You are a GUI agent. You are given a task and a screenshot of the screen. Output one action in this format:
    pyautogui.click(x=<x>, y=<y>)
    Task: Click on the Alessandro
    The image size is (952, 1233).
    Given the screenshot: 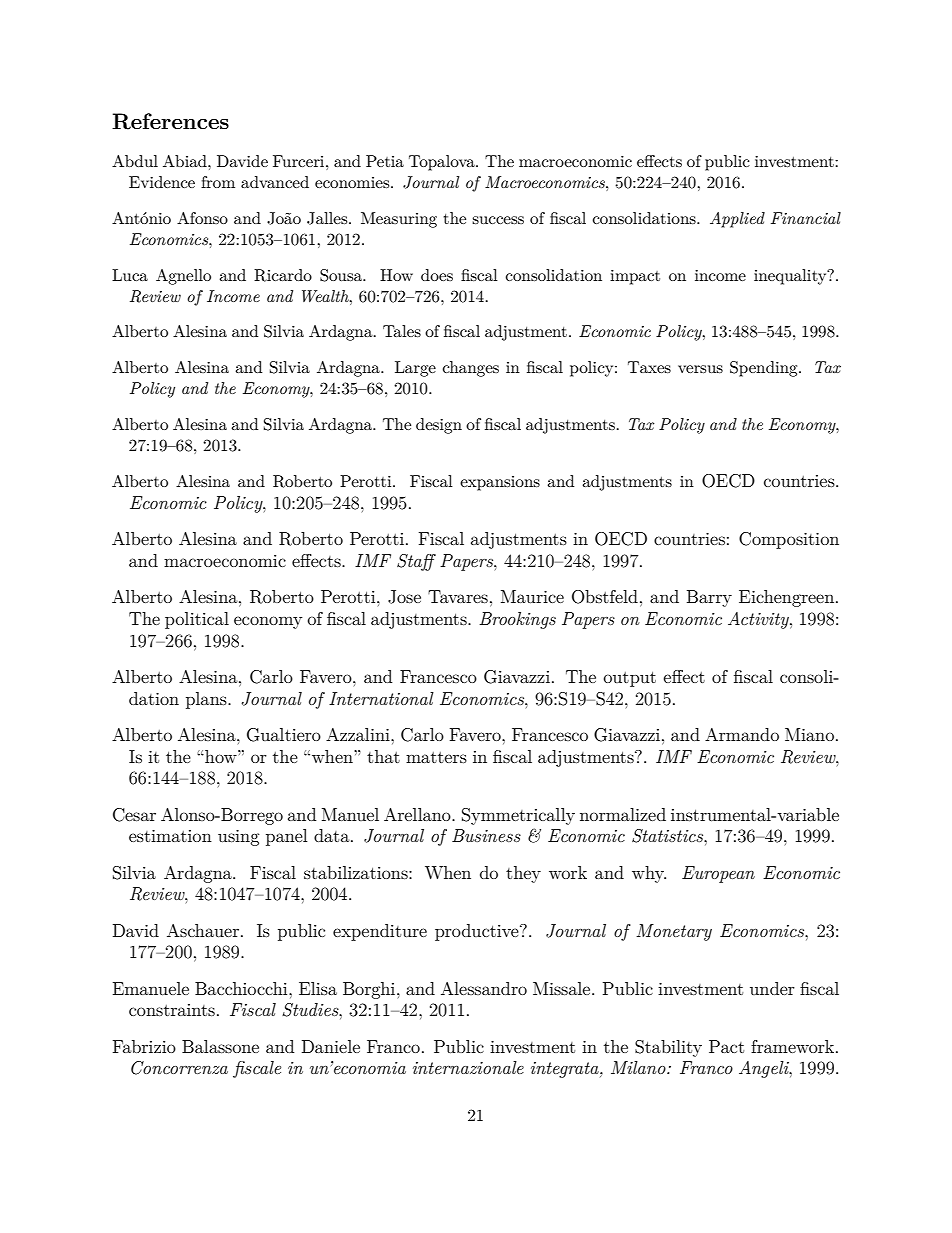 What is the action you would take?
    pyautogui.click(x=484, y=988)
